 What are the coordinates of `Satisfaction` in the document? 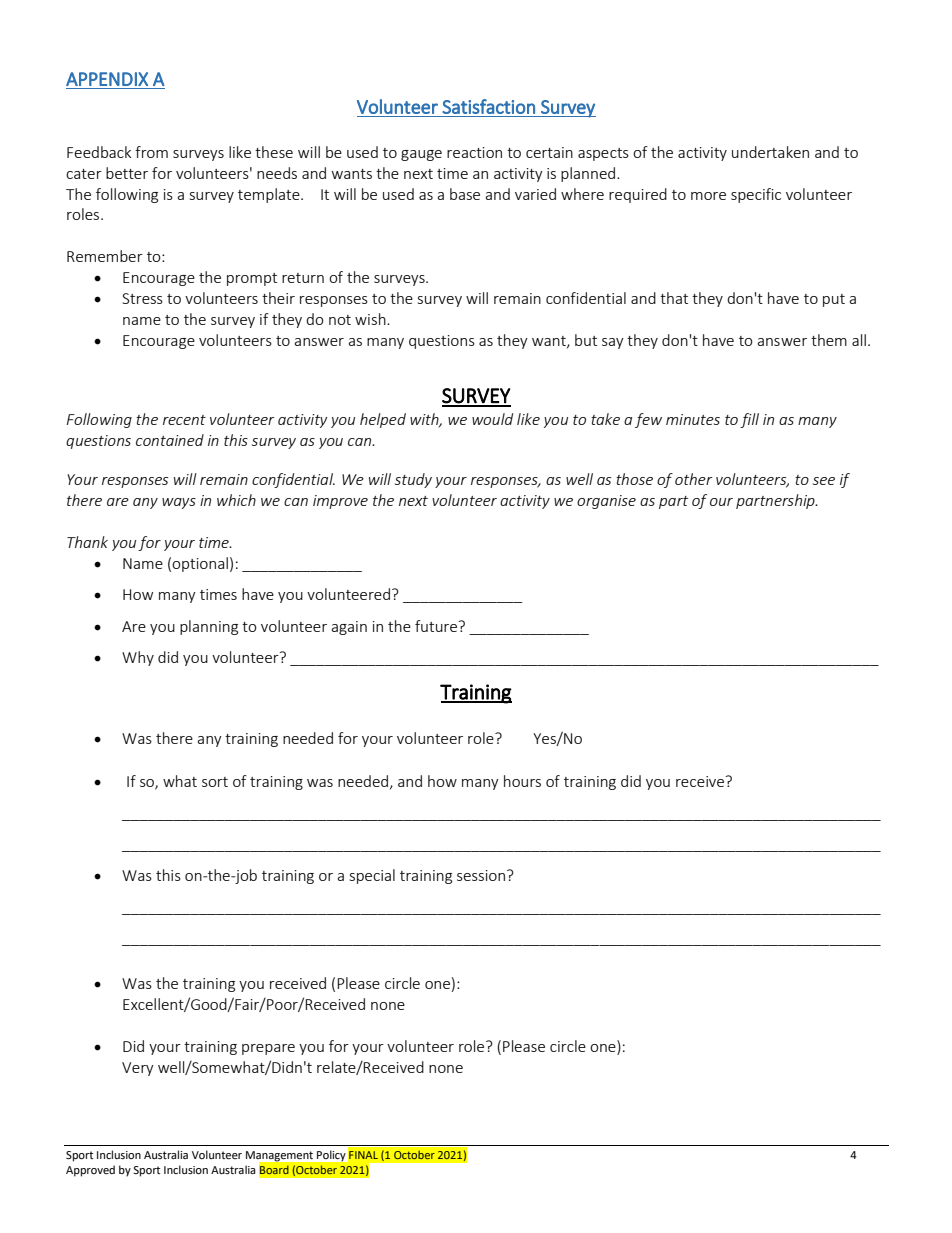 It's located at (488, 106).
